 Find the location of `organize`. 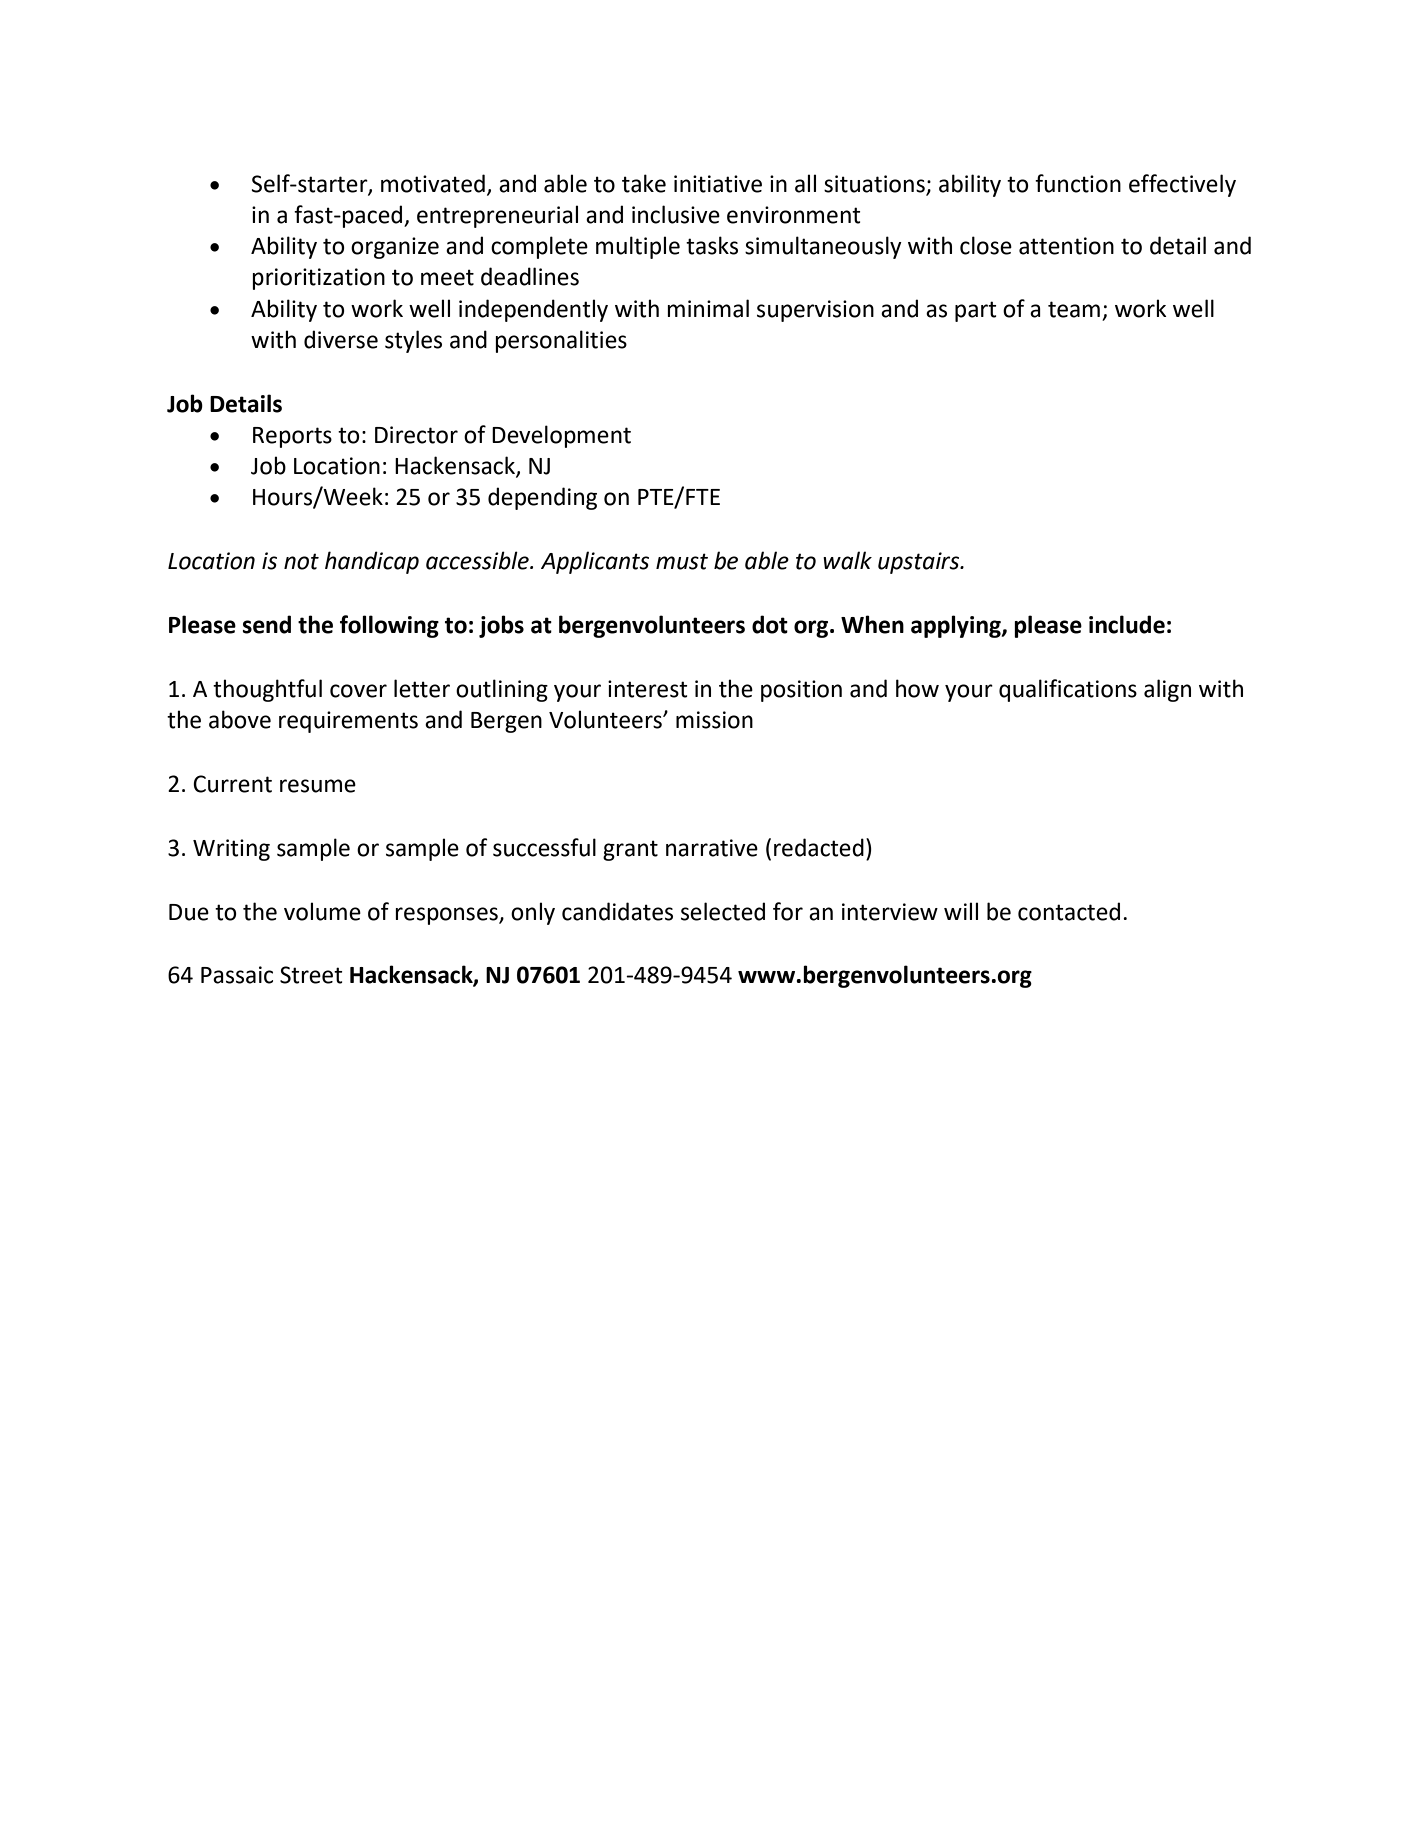

organize is located at coordinates (395, 248).
